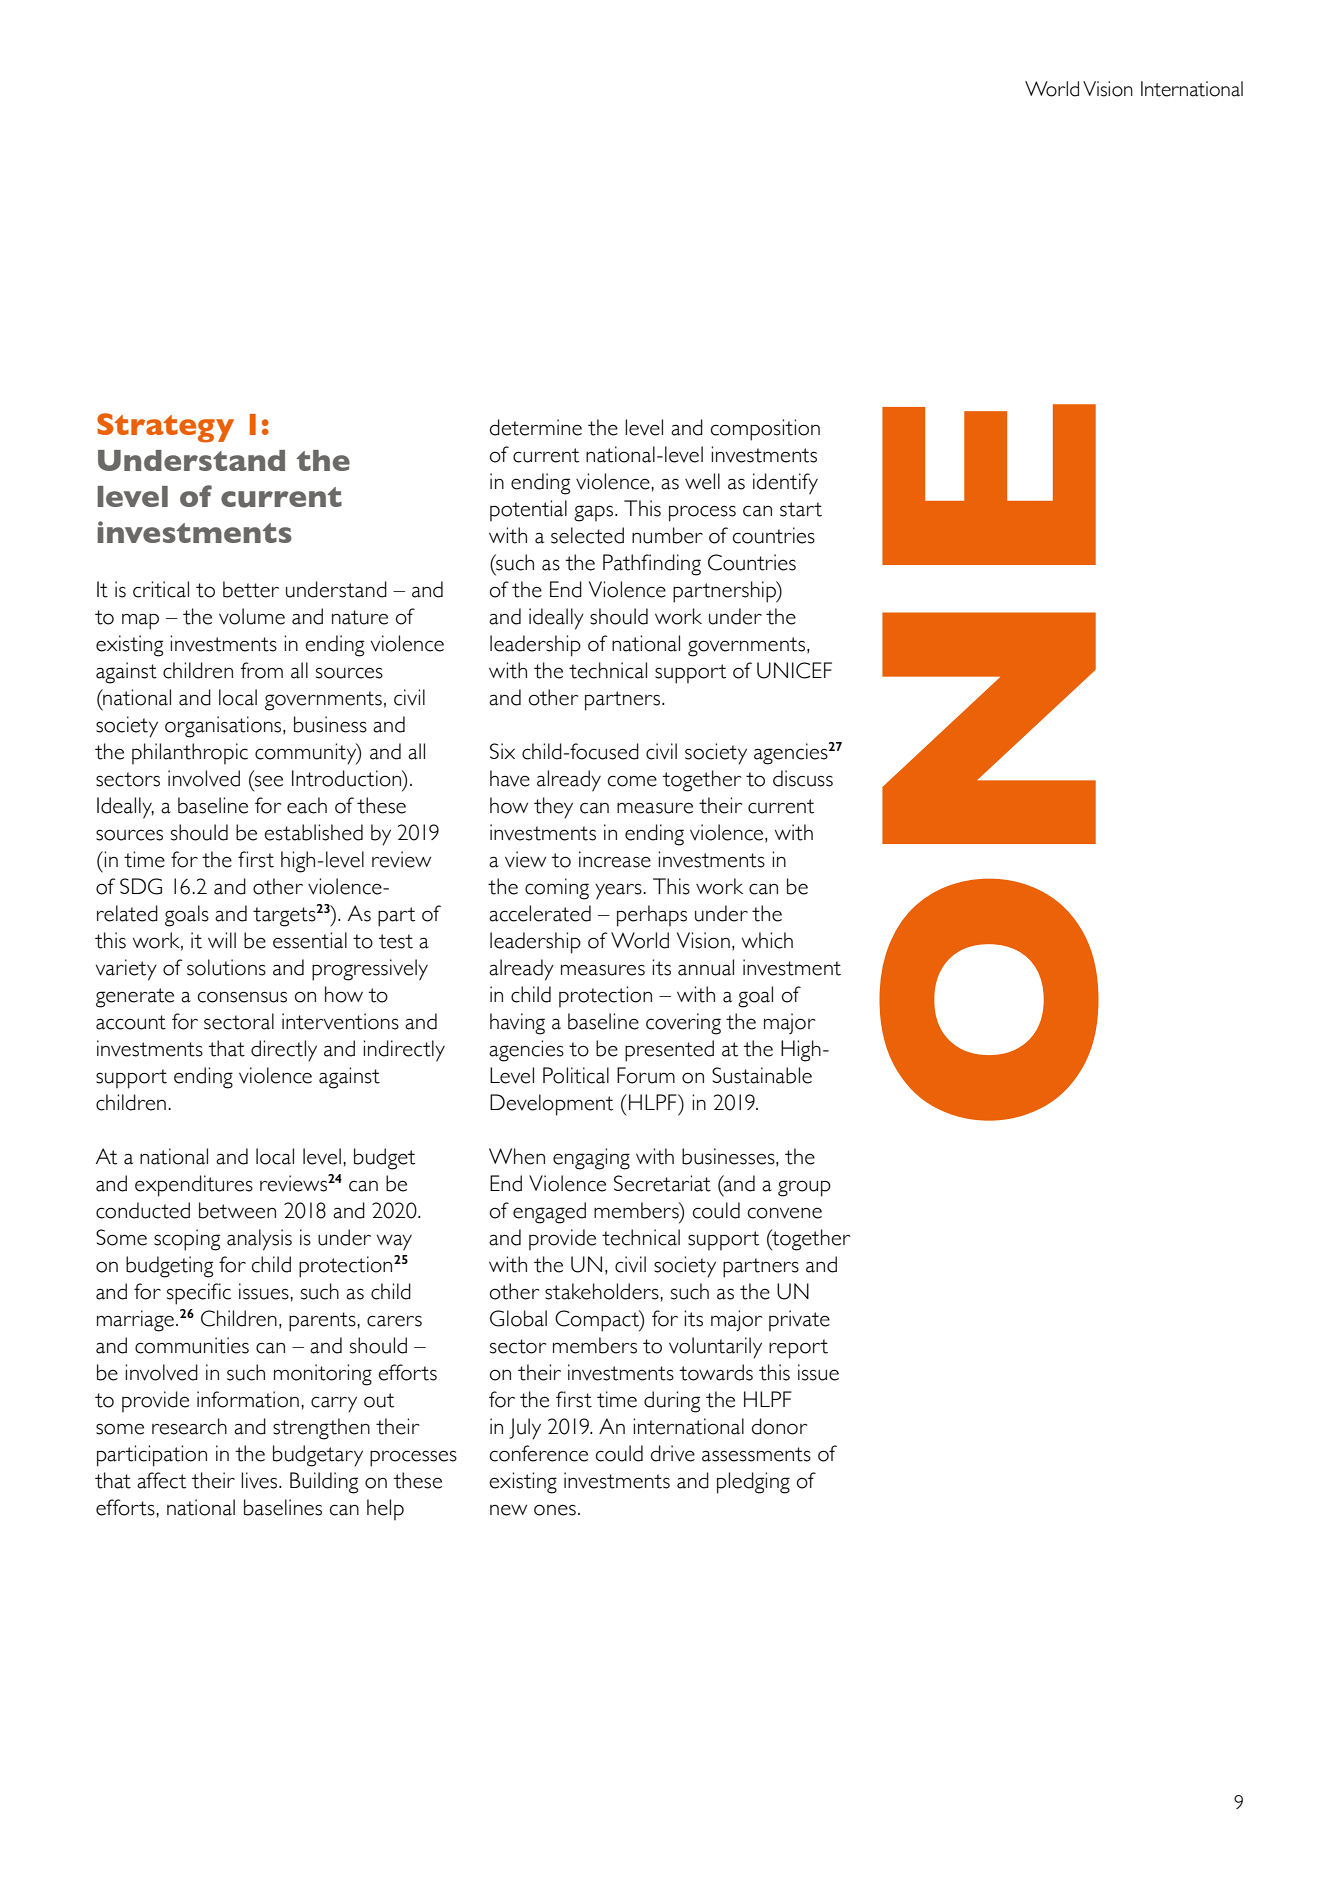  What do you see at coordinates (803, 778) in the image?
I see `discuss` at bounding box center [803, 778].
